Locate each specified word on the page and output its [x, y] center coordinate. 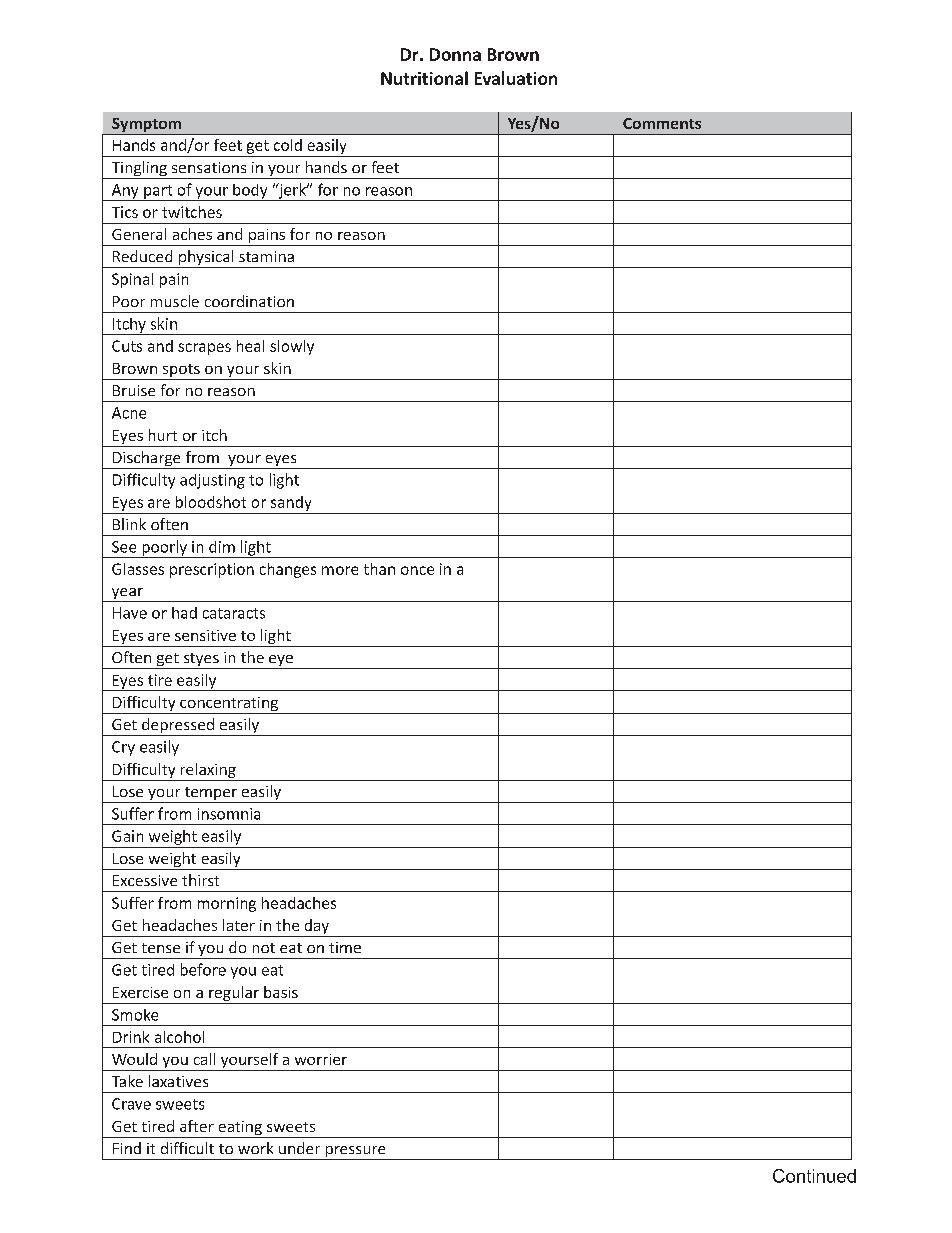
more [340, 570]
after [197, 1126]
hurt [163, 435]
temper [210, 795]
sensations [209, 167]
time [345, 947]
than [379, 569]
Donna [455, 54]
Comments [662, 123]
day [316, 928]
